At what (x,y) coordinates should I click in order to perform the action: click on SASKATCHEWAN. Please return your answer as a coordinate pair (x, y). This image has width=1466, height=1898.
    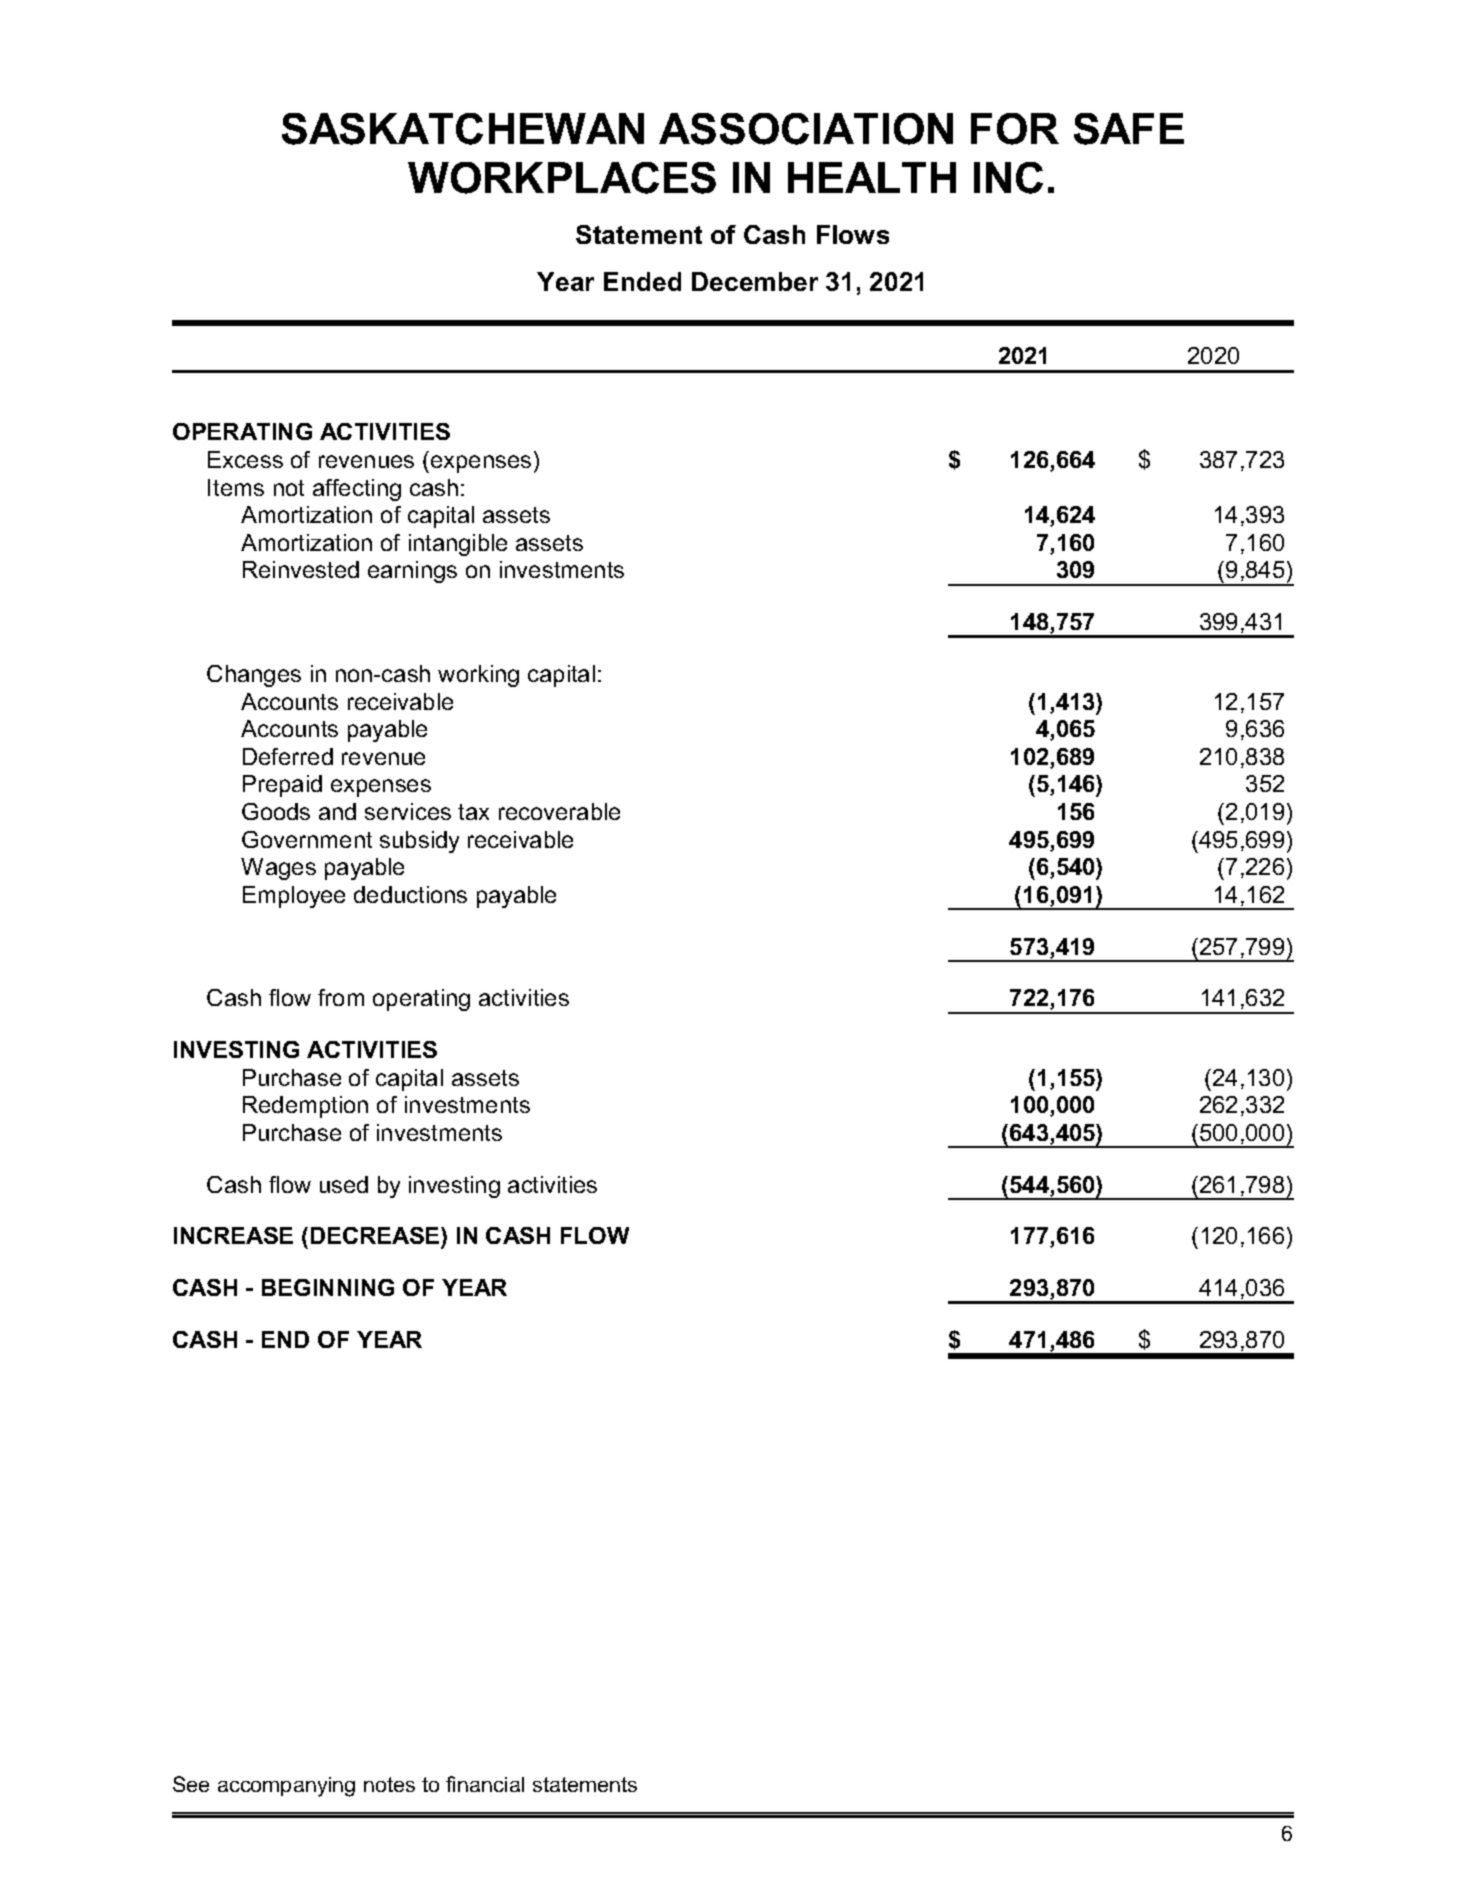
    Looking at the image, I should click on (463, 129).
